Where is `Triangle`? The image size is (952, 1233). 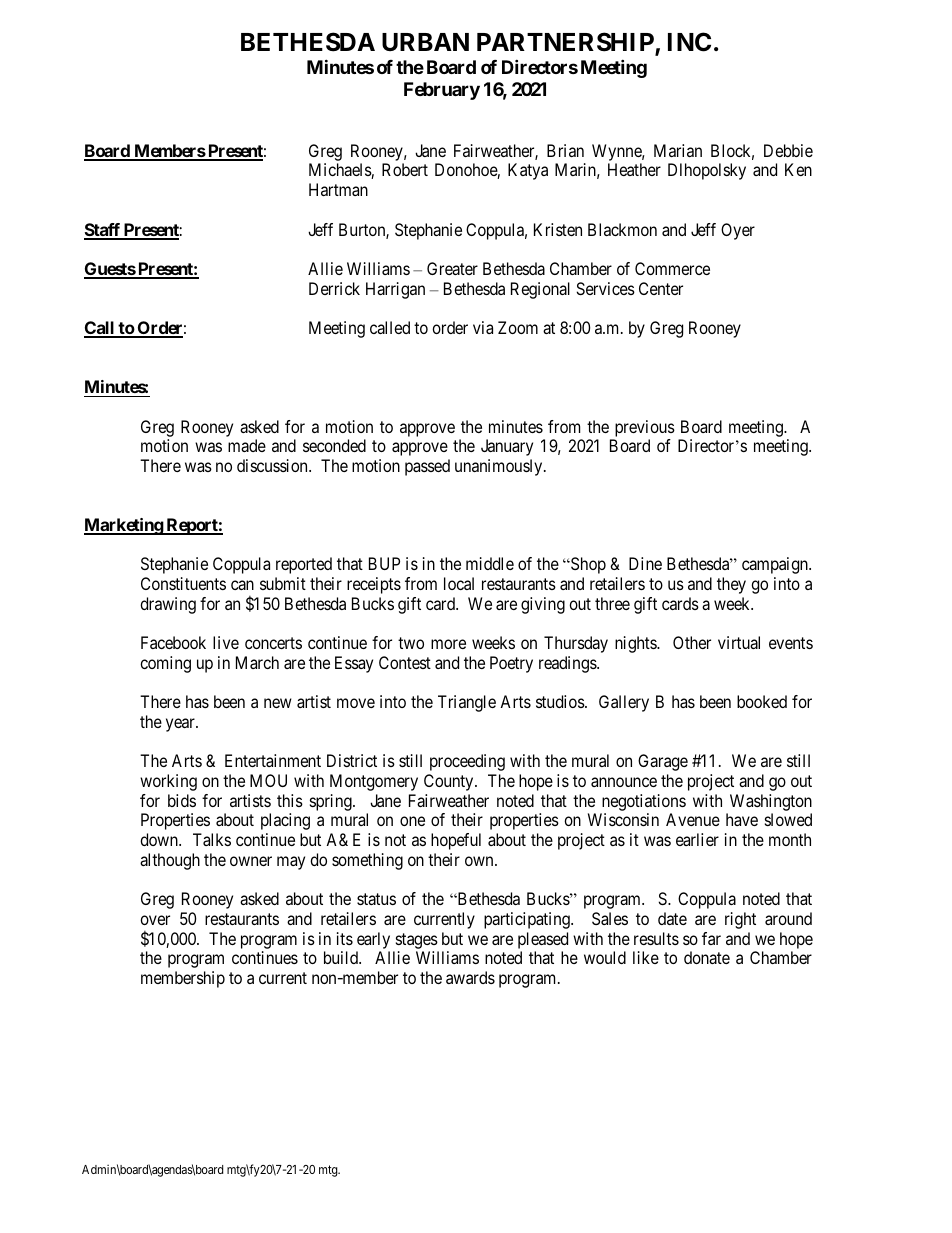
Triangle is located at coordinates (467, 703).
